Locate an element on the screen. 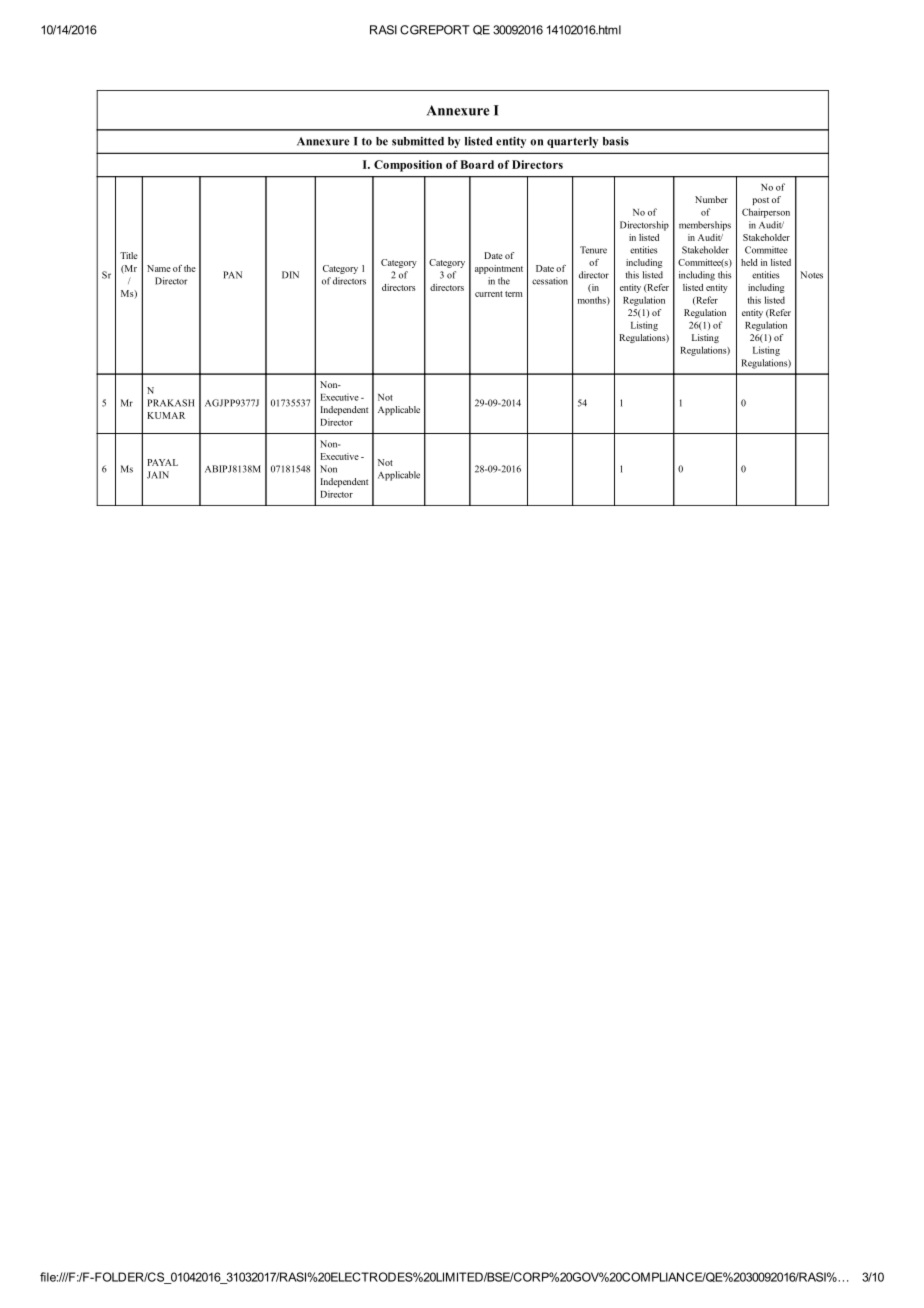 The width and height of the screenshot is (924, 1308). current is located at coordinates (489, 294).
